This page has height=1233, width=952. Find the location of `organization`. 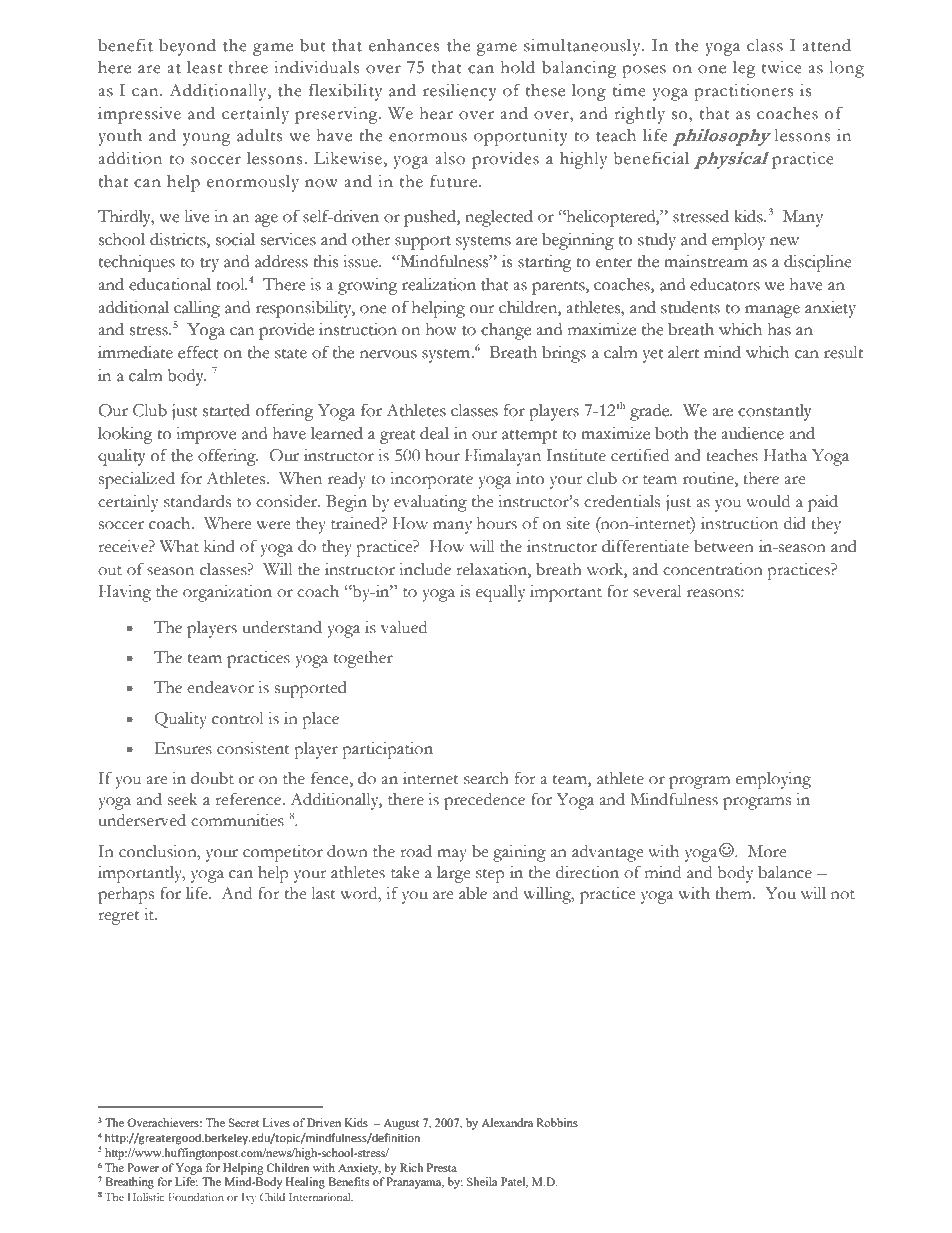

organization is located at coordinates (227, 593).
